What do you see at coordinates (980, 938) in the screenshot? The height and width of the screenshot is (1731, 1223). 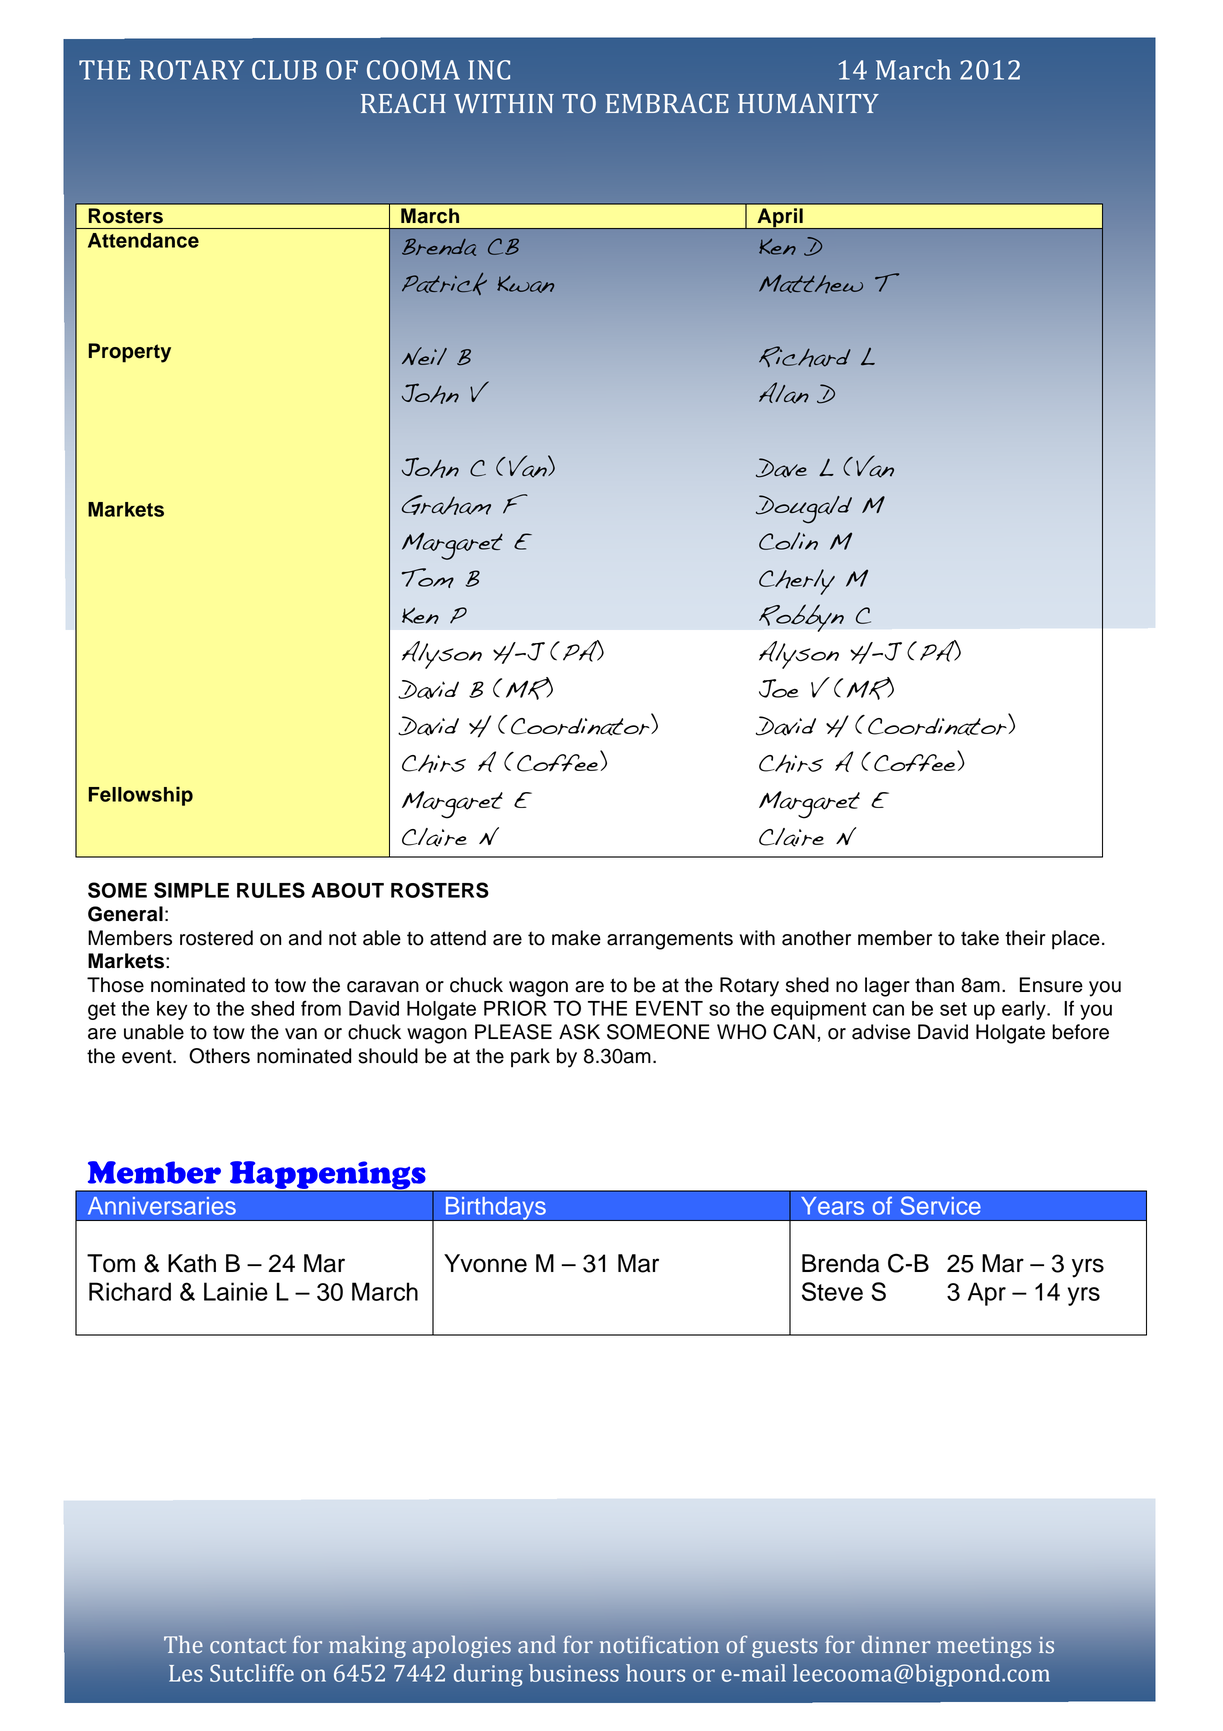 I see `take` at bounding box center [980, 938].
